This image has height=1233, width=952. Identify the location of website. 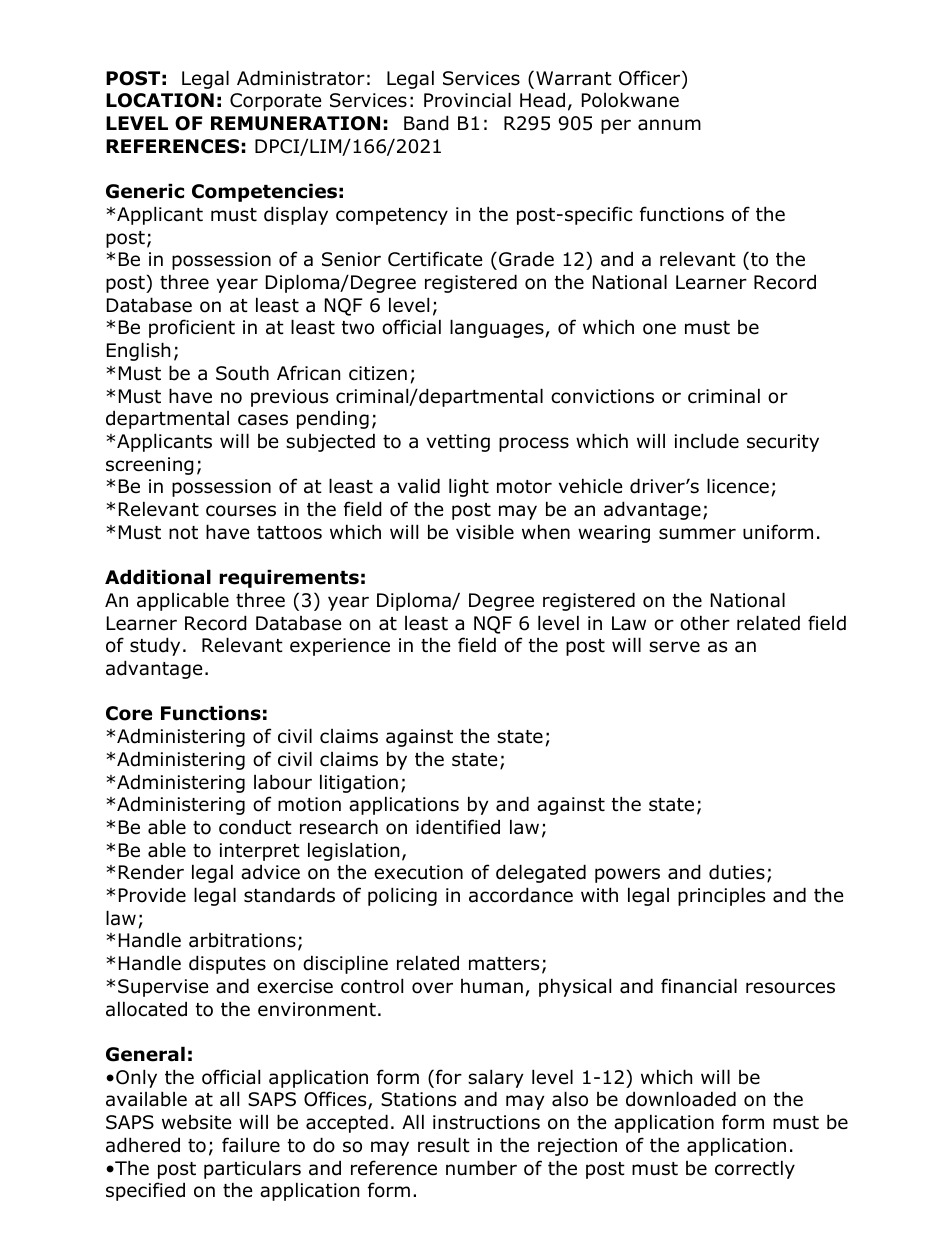
(197, 1122).
